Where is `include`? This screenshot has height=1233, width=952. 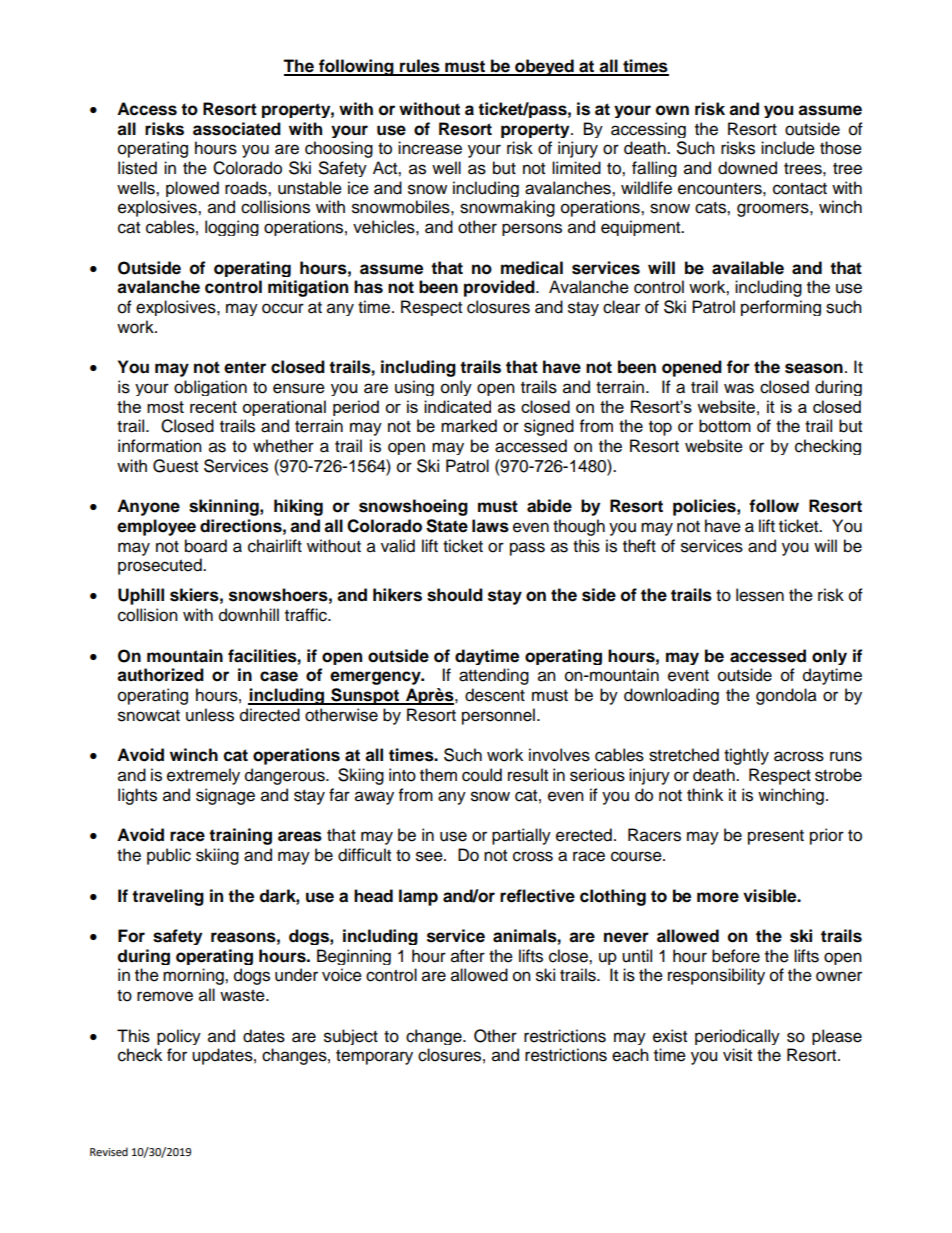 include is located at coordinates (788, 148).
